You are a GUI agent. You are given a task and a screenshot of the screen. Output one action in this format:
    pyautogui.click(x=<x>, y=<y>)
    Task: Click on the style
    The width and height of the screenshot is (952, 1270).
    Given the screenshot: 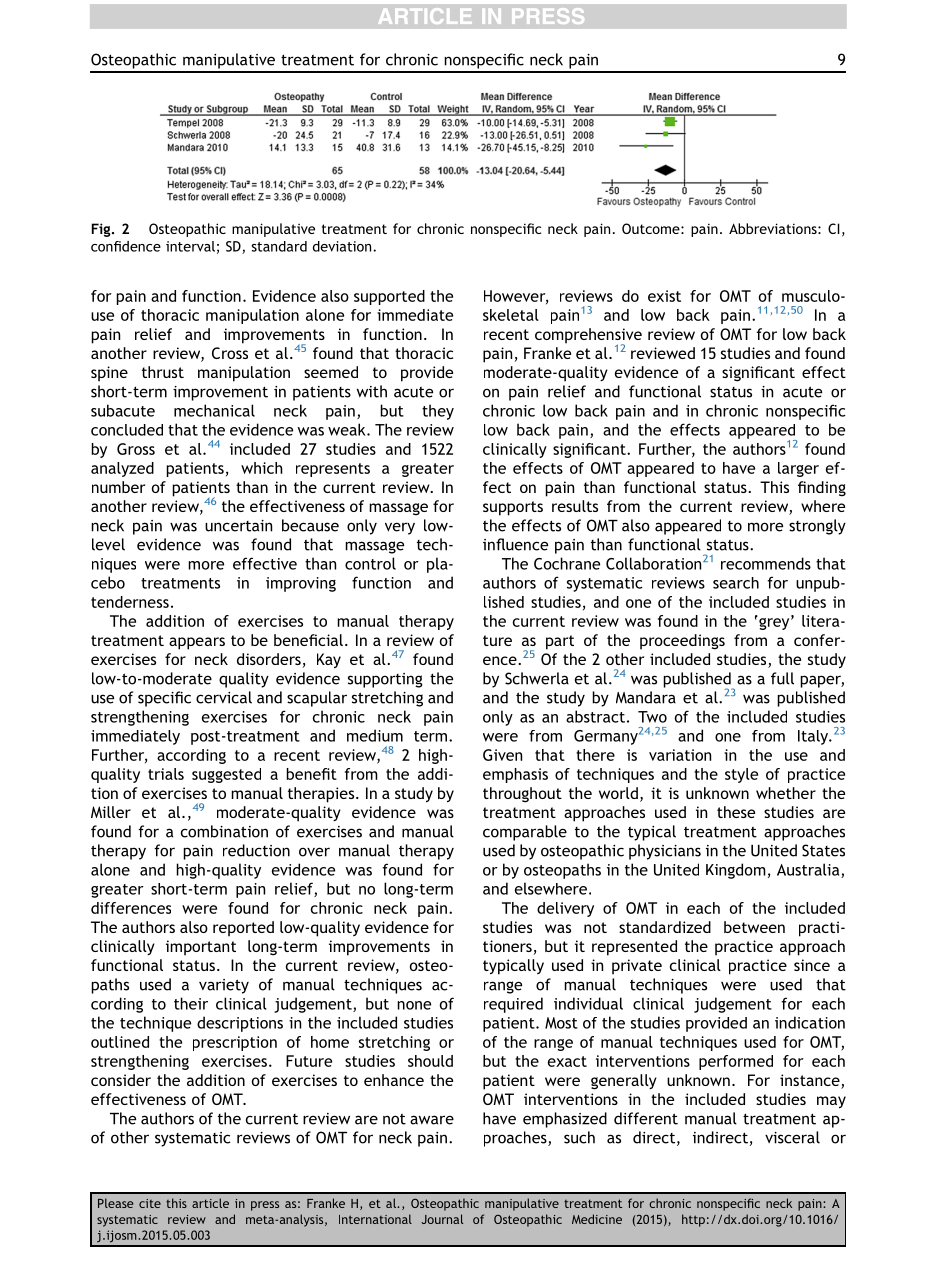 What is the action you would take?
    pyautogui.click(x=741, y=775)
